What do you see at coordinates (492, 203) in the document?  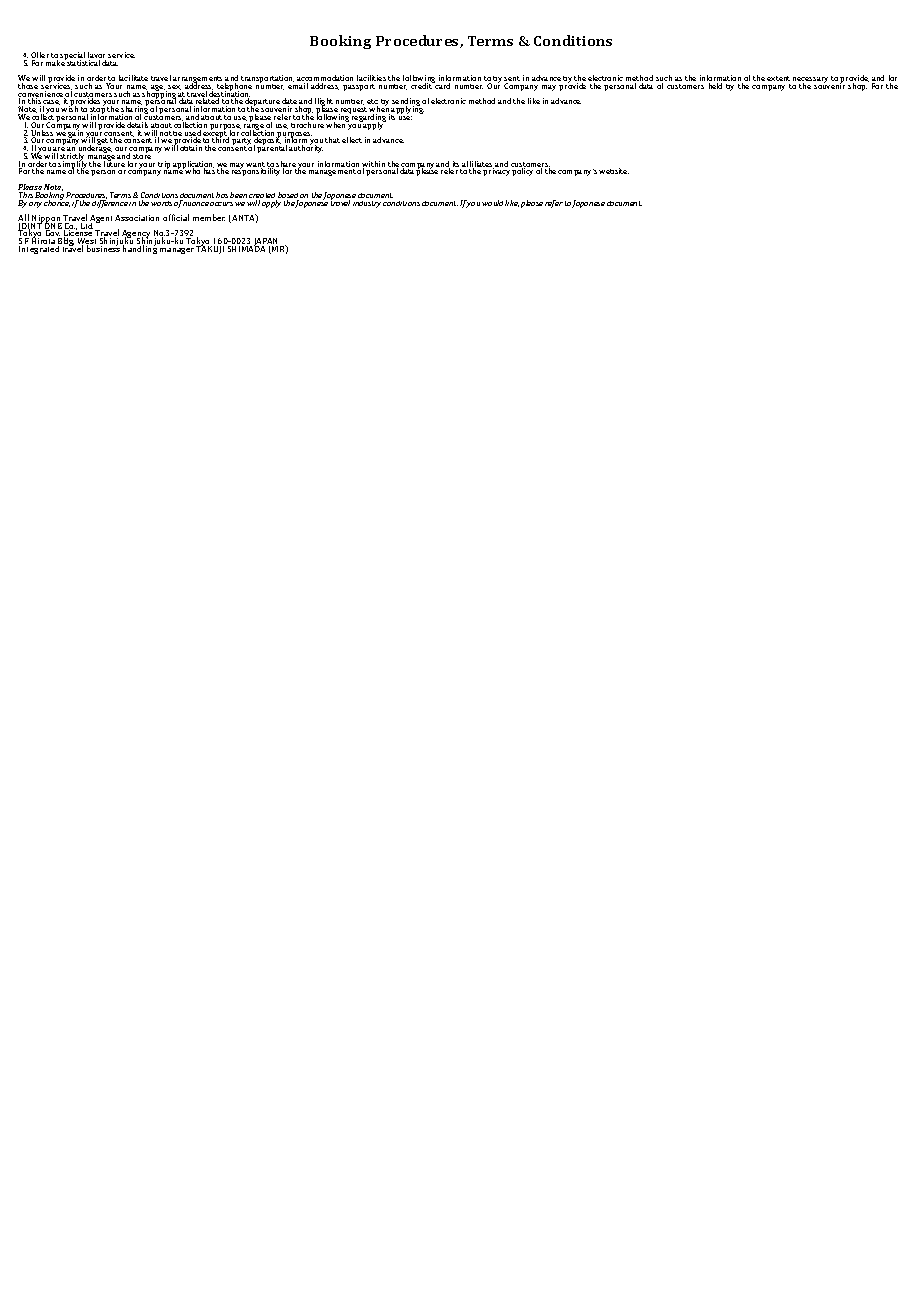 I see `would` at bounding box center [492, 203].
